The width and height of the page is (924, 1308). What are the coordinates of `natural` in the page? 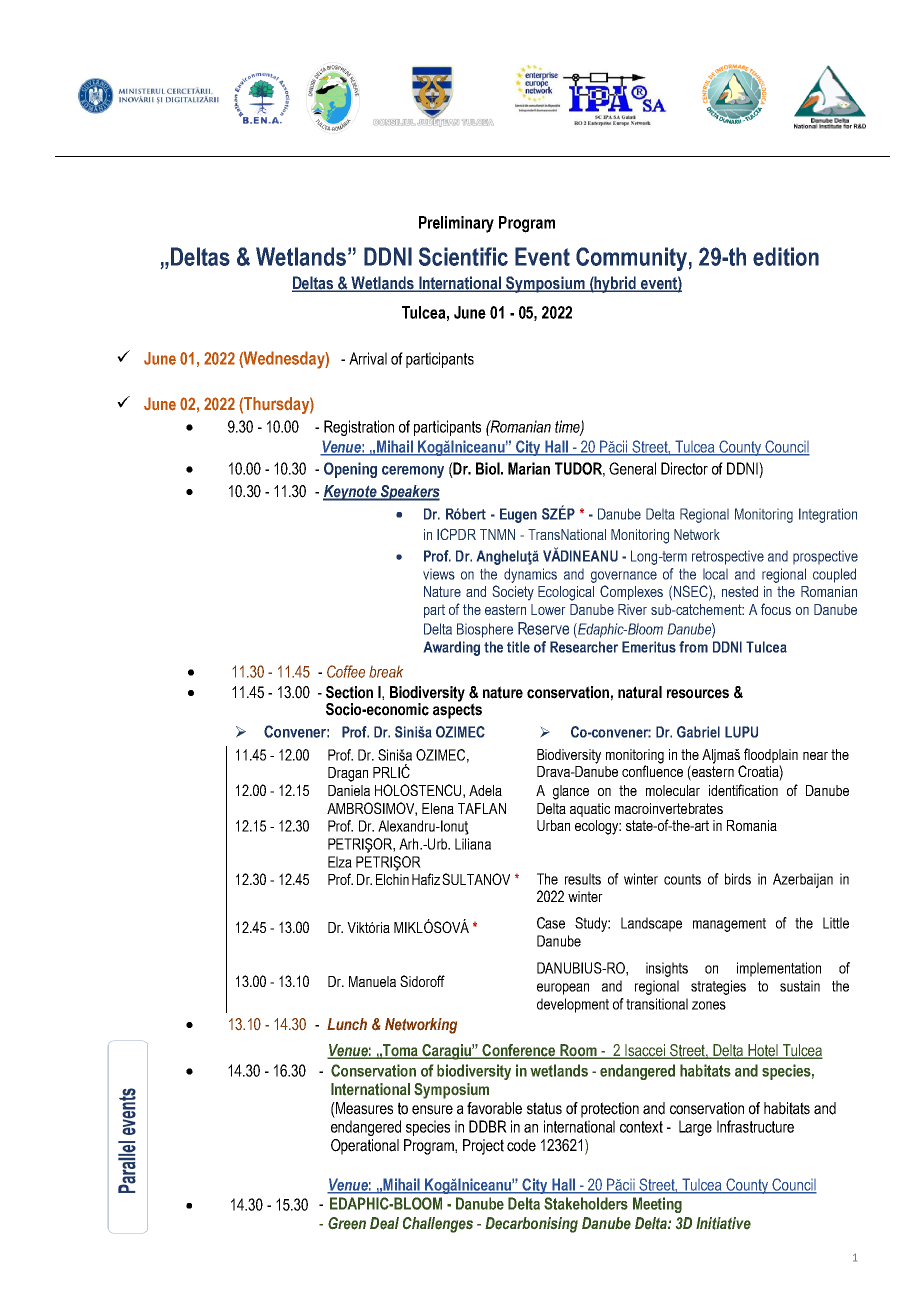 It's located at (640, 692).
